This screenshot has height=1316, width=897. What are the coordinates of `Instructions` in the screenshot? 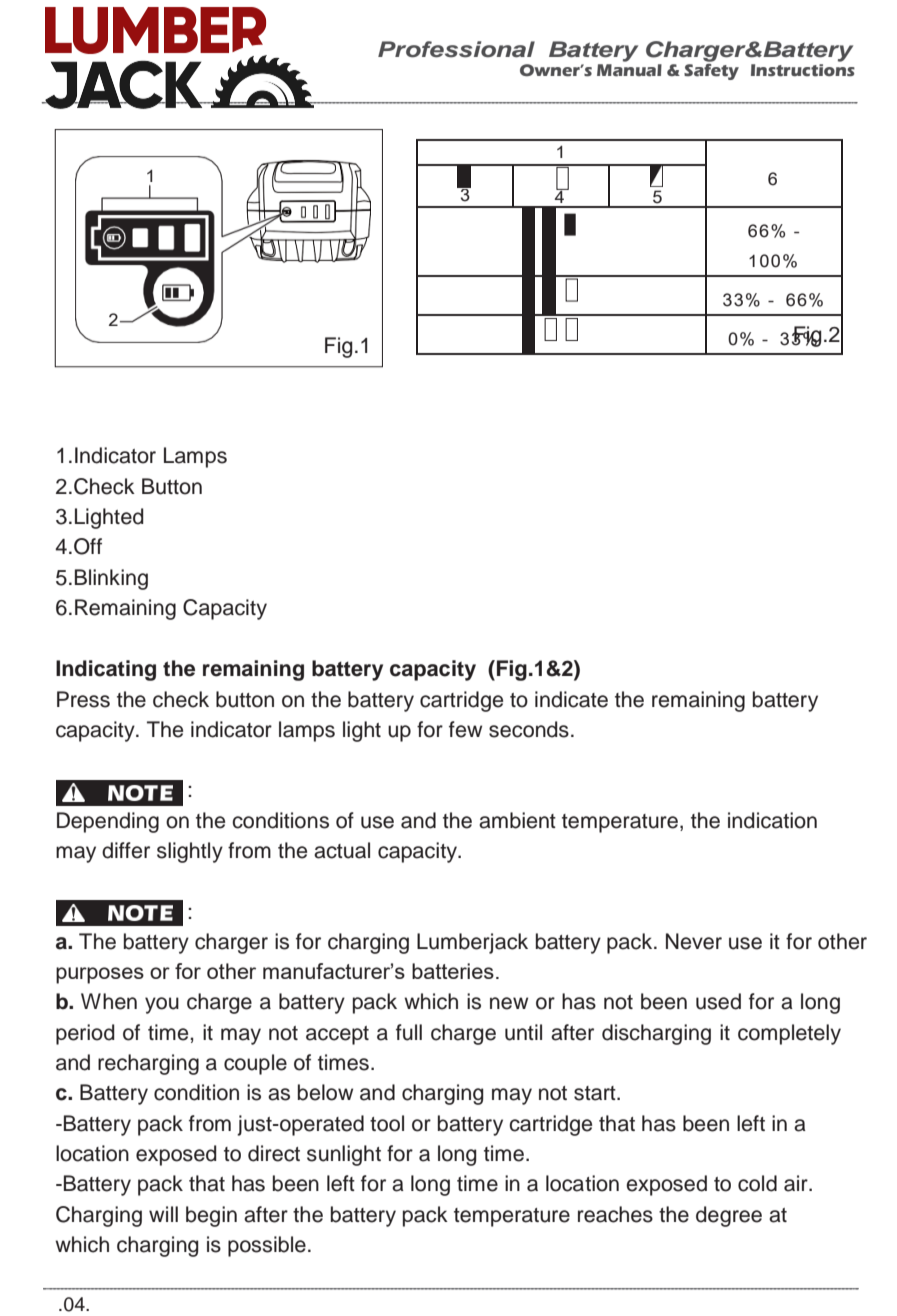 It's located at (803, 70).
